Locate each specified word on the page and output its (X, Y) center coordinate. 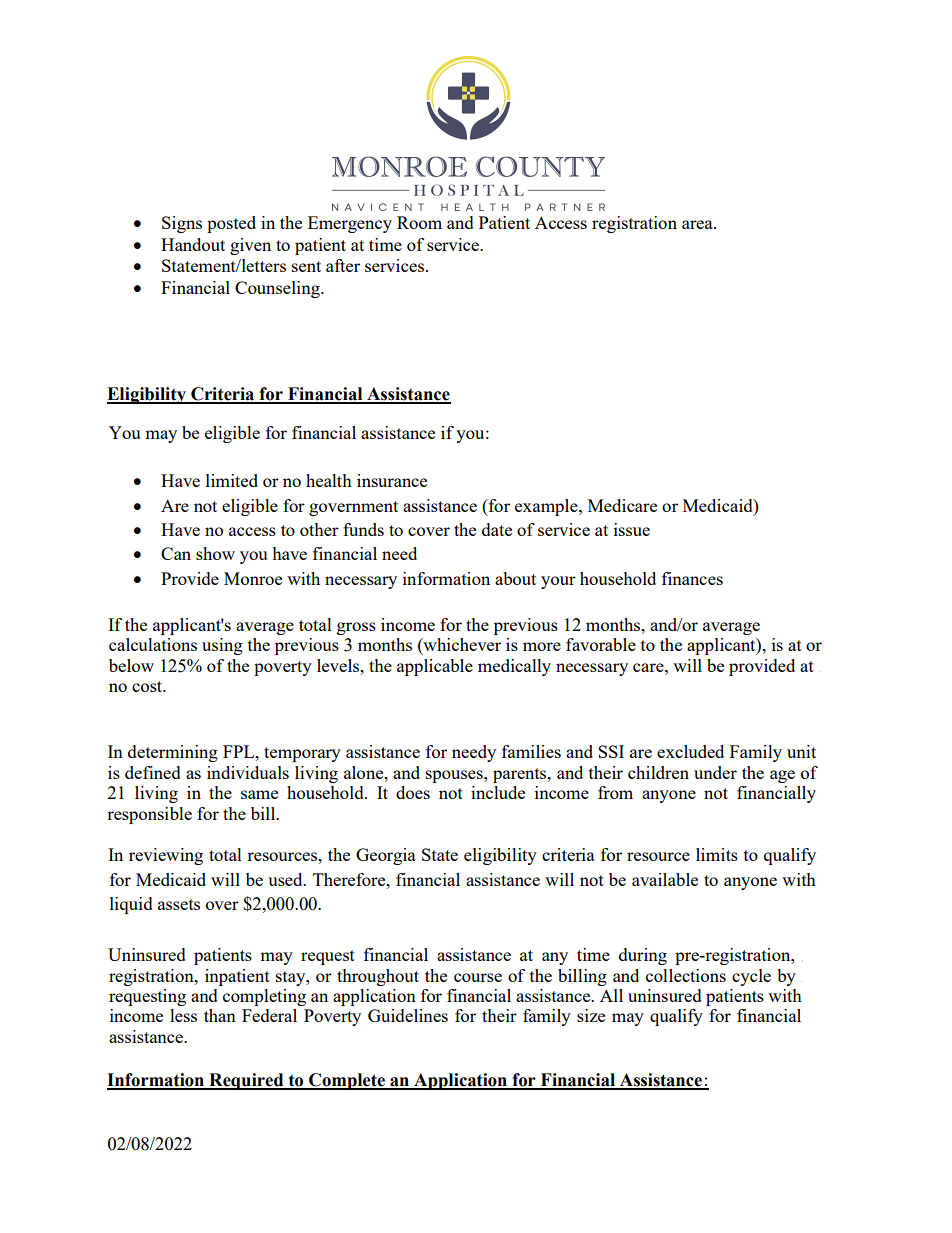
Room (419, 222)
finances (692, 578)
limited (232, 480)
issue (632, 529)
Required (246, 1081)
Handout (193, 244)
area (698, 224)
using (222, 646)
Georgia (386, 856)
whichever (461, 646)
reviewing (166, 856)
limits (717, 854)
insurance (392, 480)
